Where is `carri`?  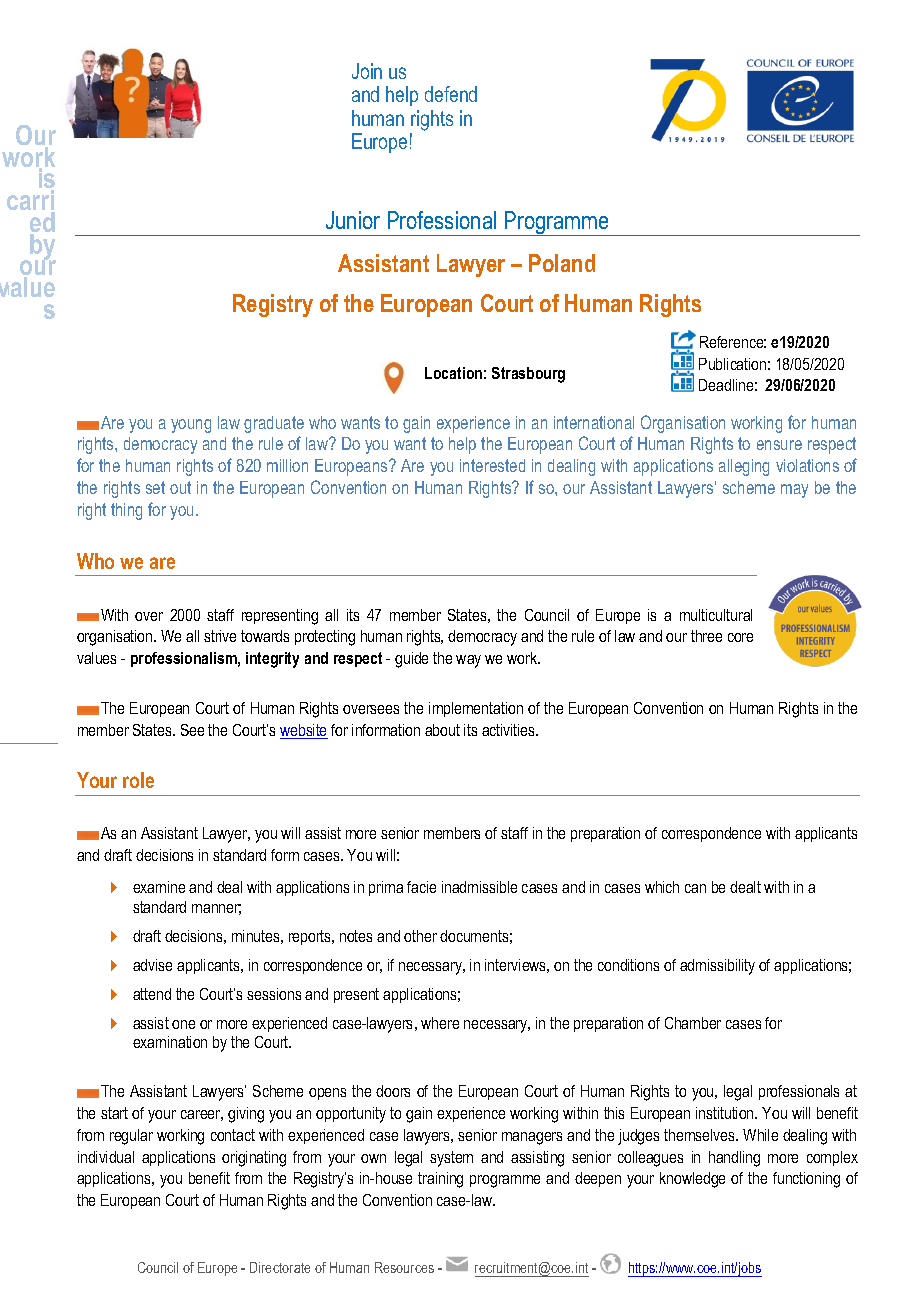
carri is located at coordinates (31, 201).
